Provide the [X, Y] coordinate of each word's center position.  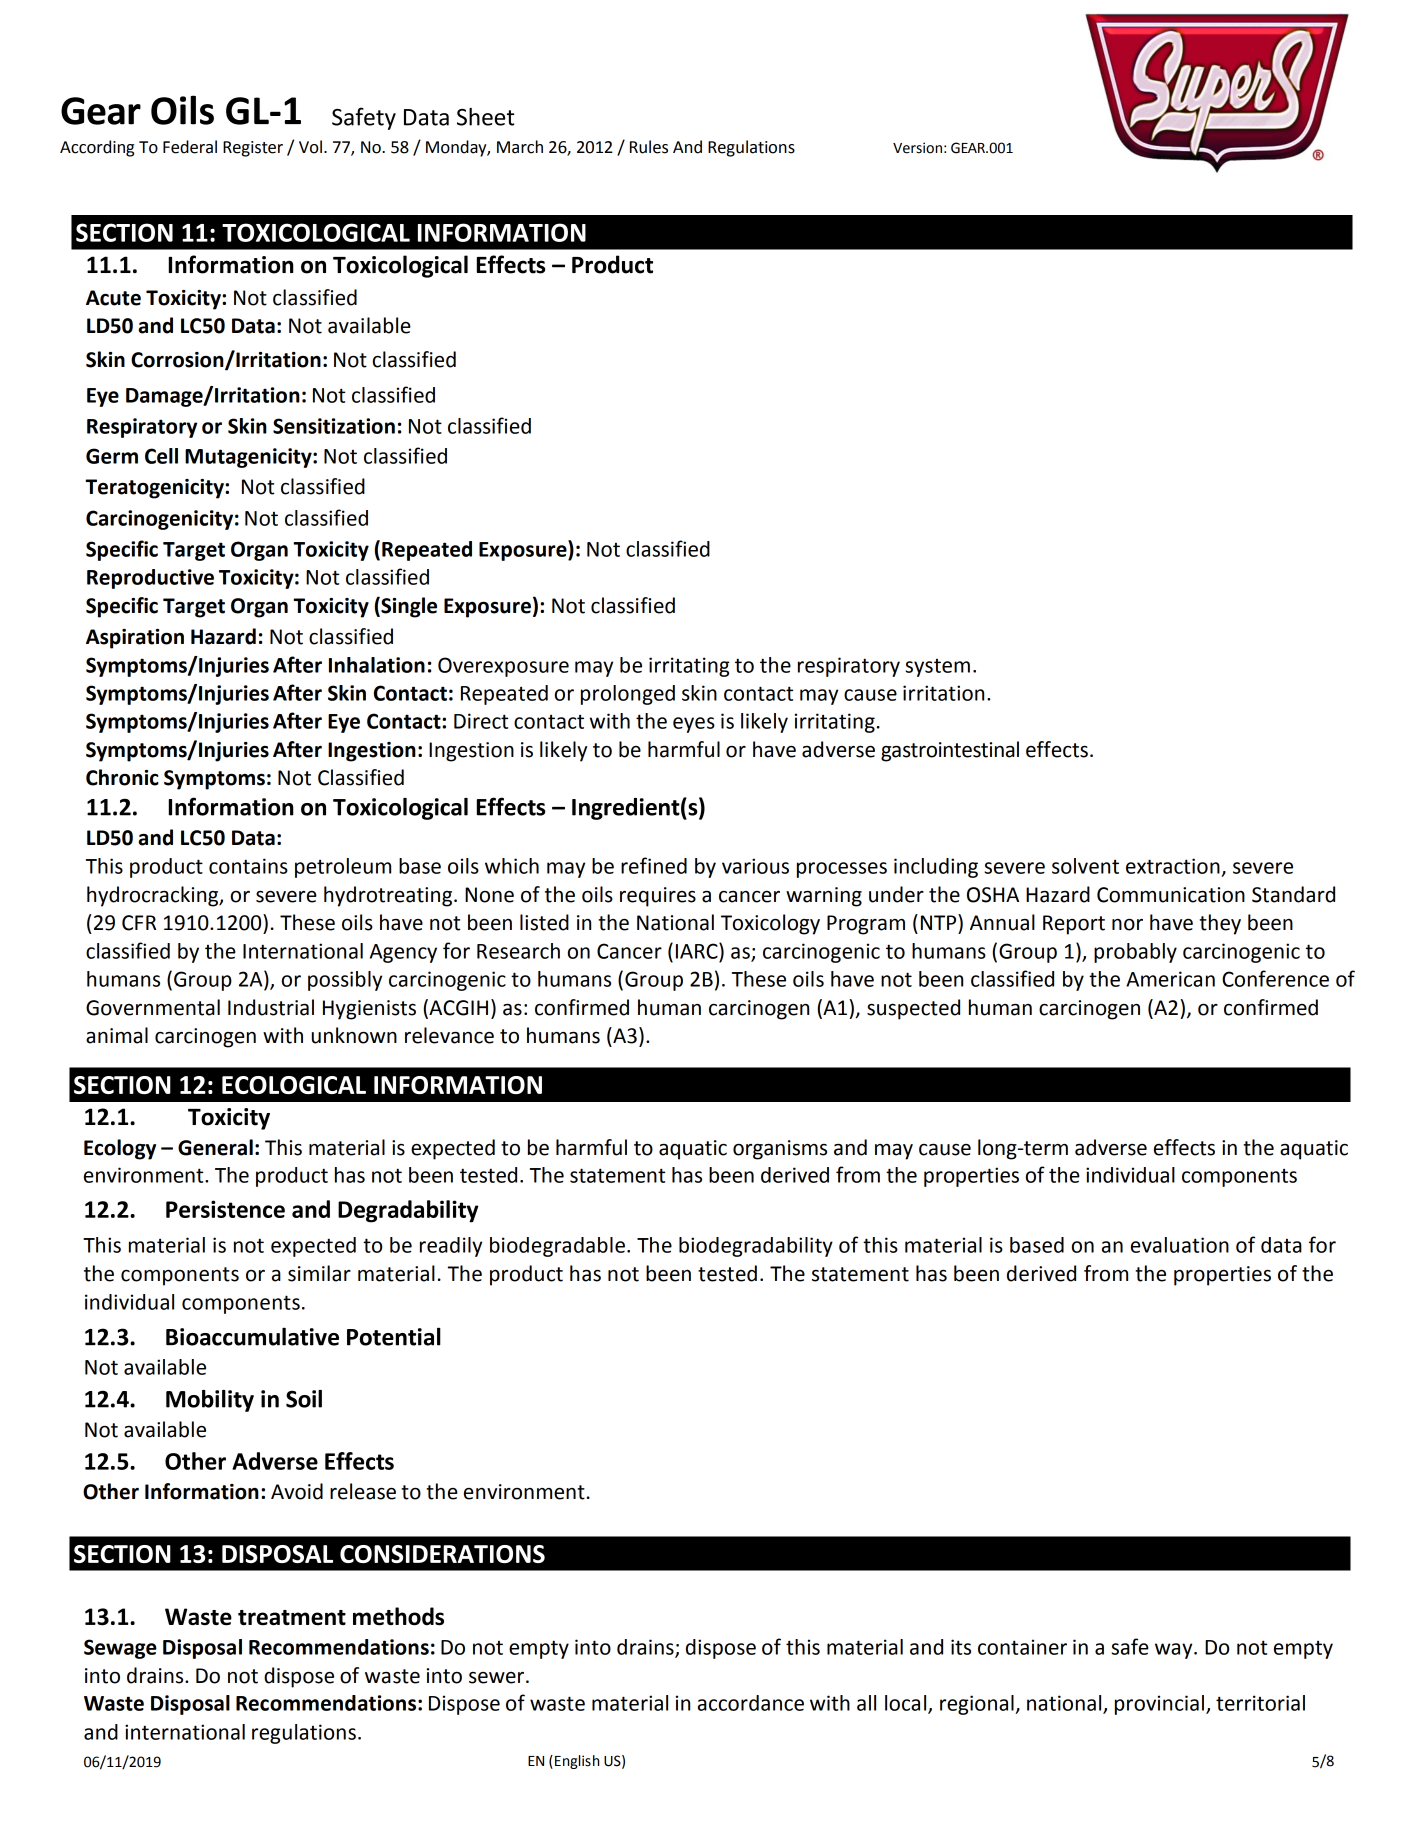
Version [917, 148]
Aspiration [135, 639]
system [937, 668]
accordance [751, 1703]
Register [253, 149]
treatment [292, 1618]
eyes [694, 725]
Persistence [225, 1209]
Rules [649, 147]
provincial [1159, 1705]
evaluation [1180, 1245]
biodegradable [557, 1247]
